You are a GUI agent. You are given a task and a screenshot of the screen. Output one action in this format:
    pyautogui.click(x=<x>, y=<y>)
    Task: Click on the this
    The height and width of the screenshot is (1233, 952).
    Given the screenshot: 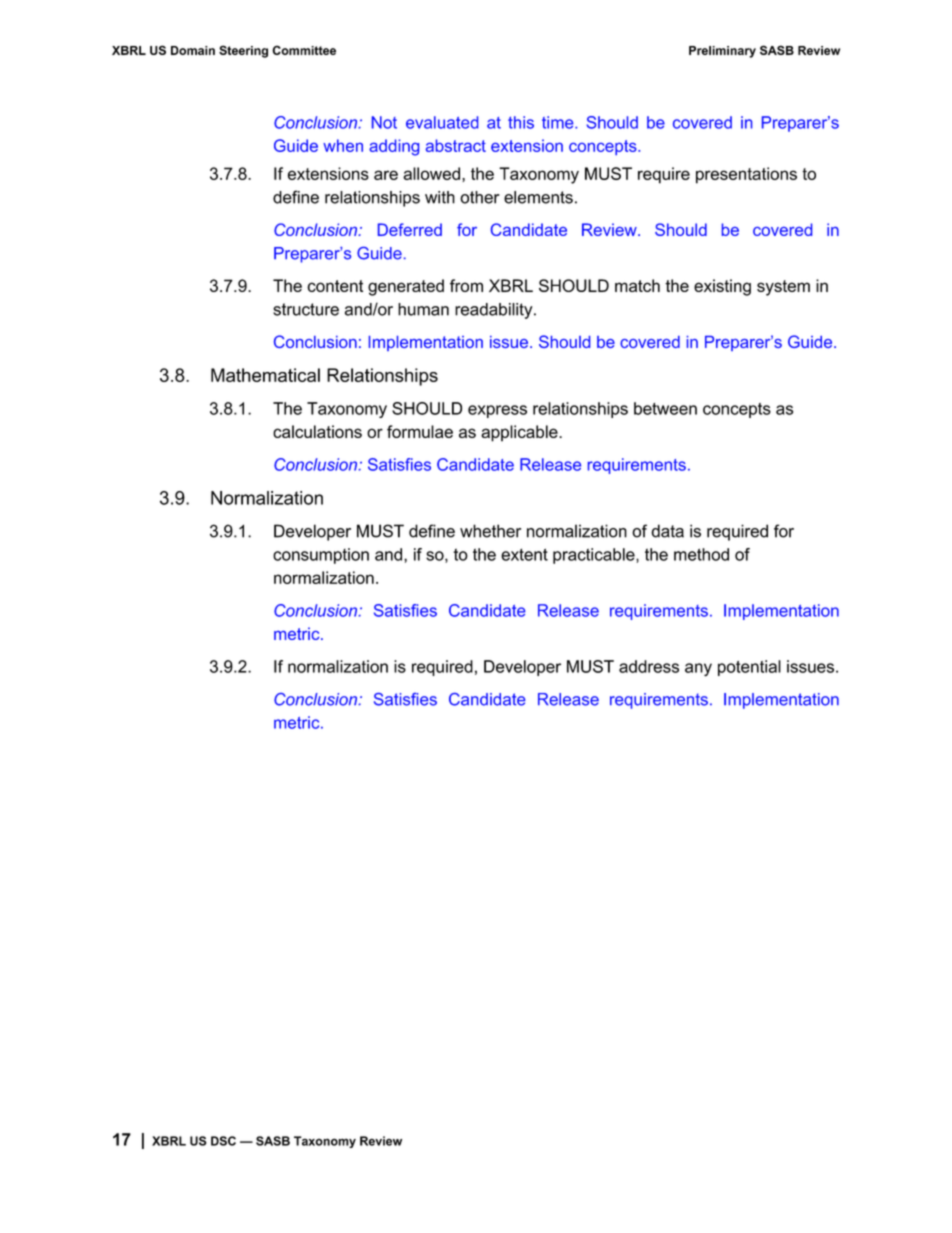 What is the action you would take?
    pyautogui.click(x=521, y=122)
